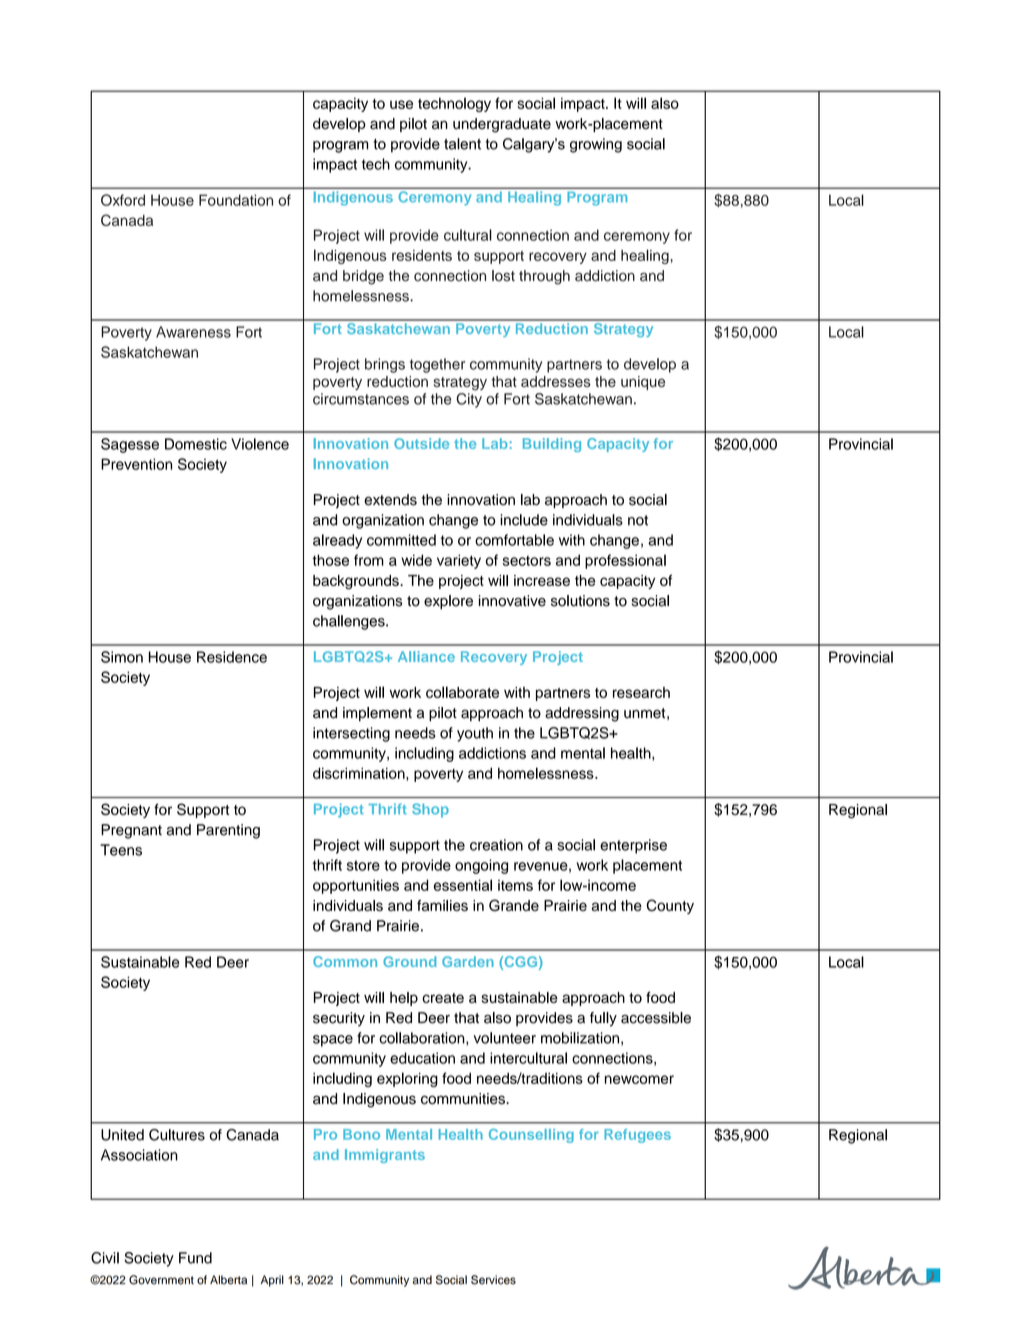 This screenshot has width=1031, height=1334. What do you see at coordinates (390, 500) in the screenshot?
I see `extends` at bounding box center [390, 500].
